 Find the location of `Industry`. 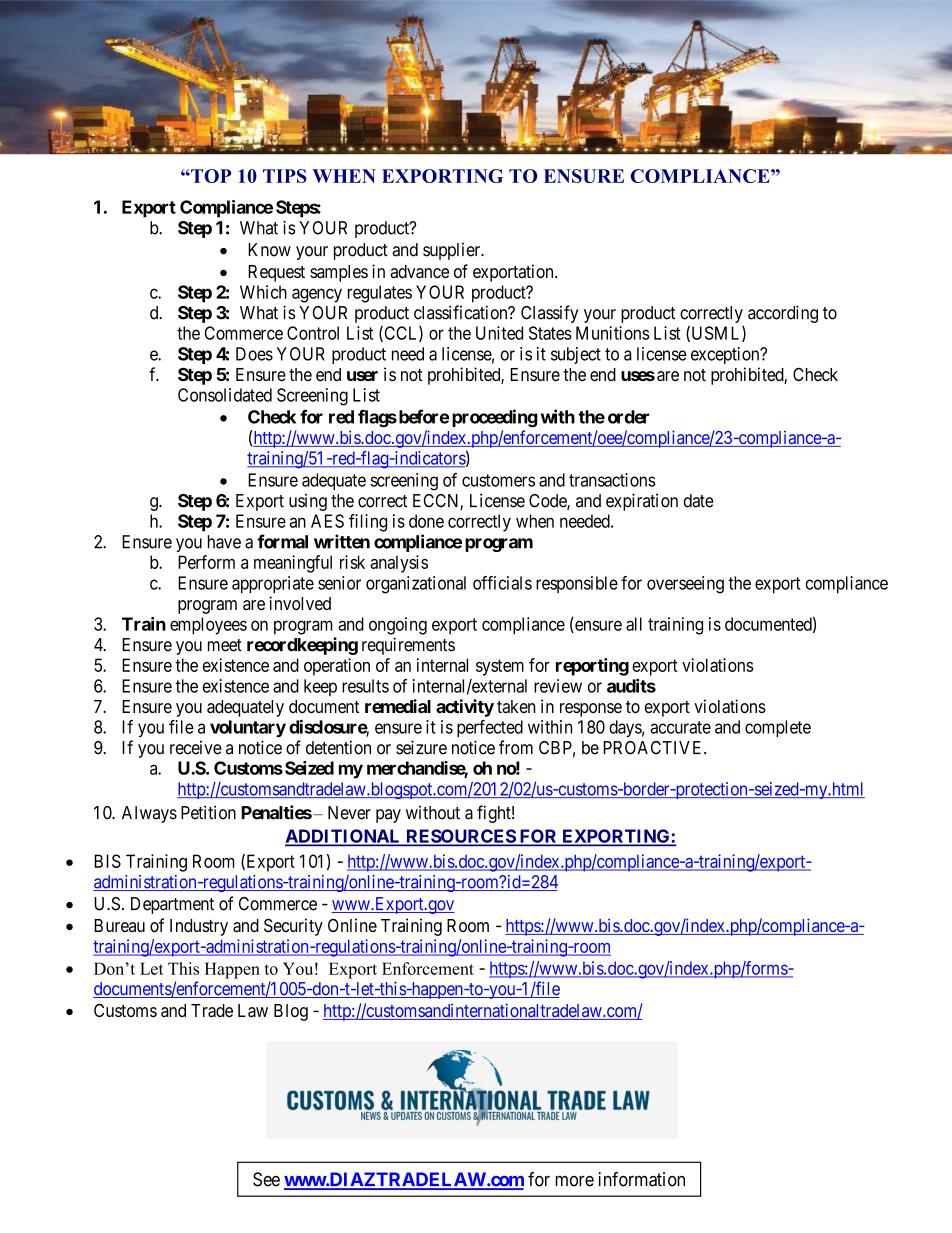

Industry is located at coordinates (199, 927).
